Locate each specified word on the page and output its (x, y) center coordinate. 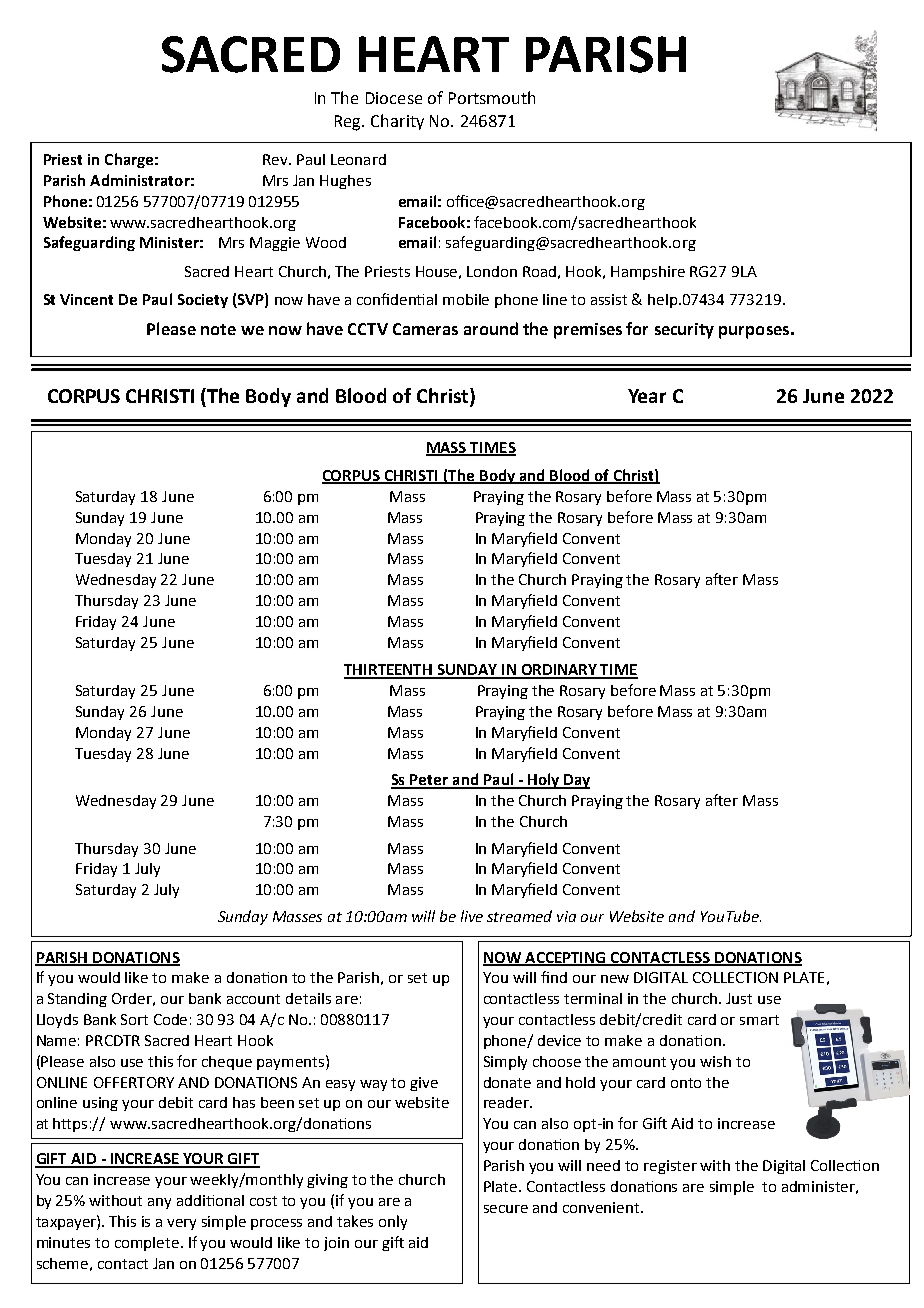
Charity (397, 122)
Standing (77, 1000)
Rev (276, 159)
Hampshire (648, 273)
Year (647, 396)
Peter (430, 781)
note (218, 329)
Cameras (425, 329)
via (566, 916)
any (159, 1203)
